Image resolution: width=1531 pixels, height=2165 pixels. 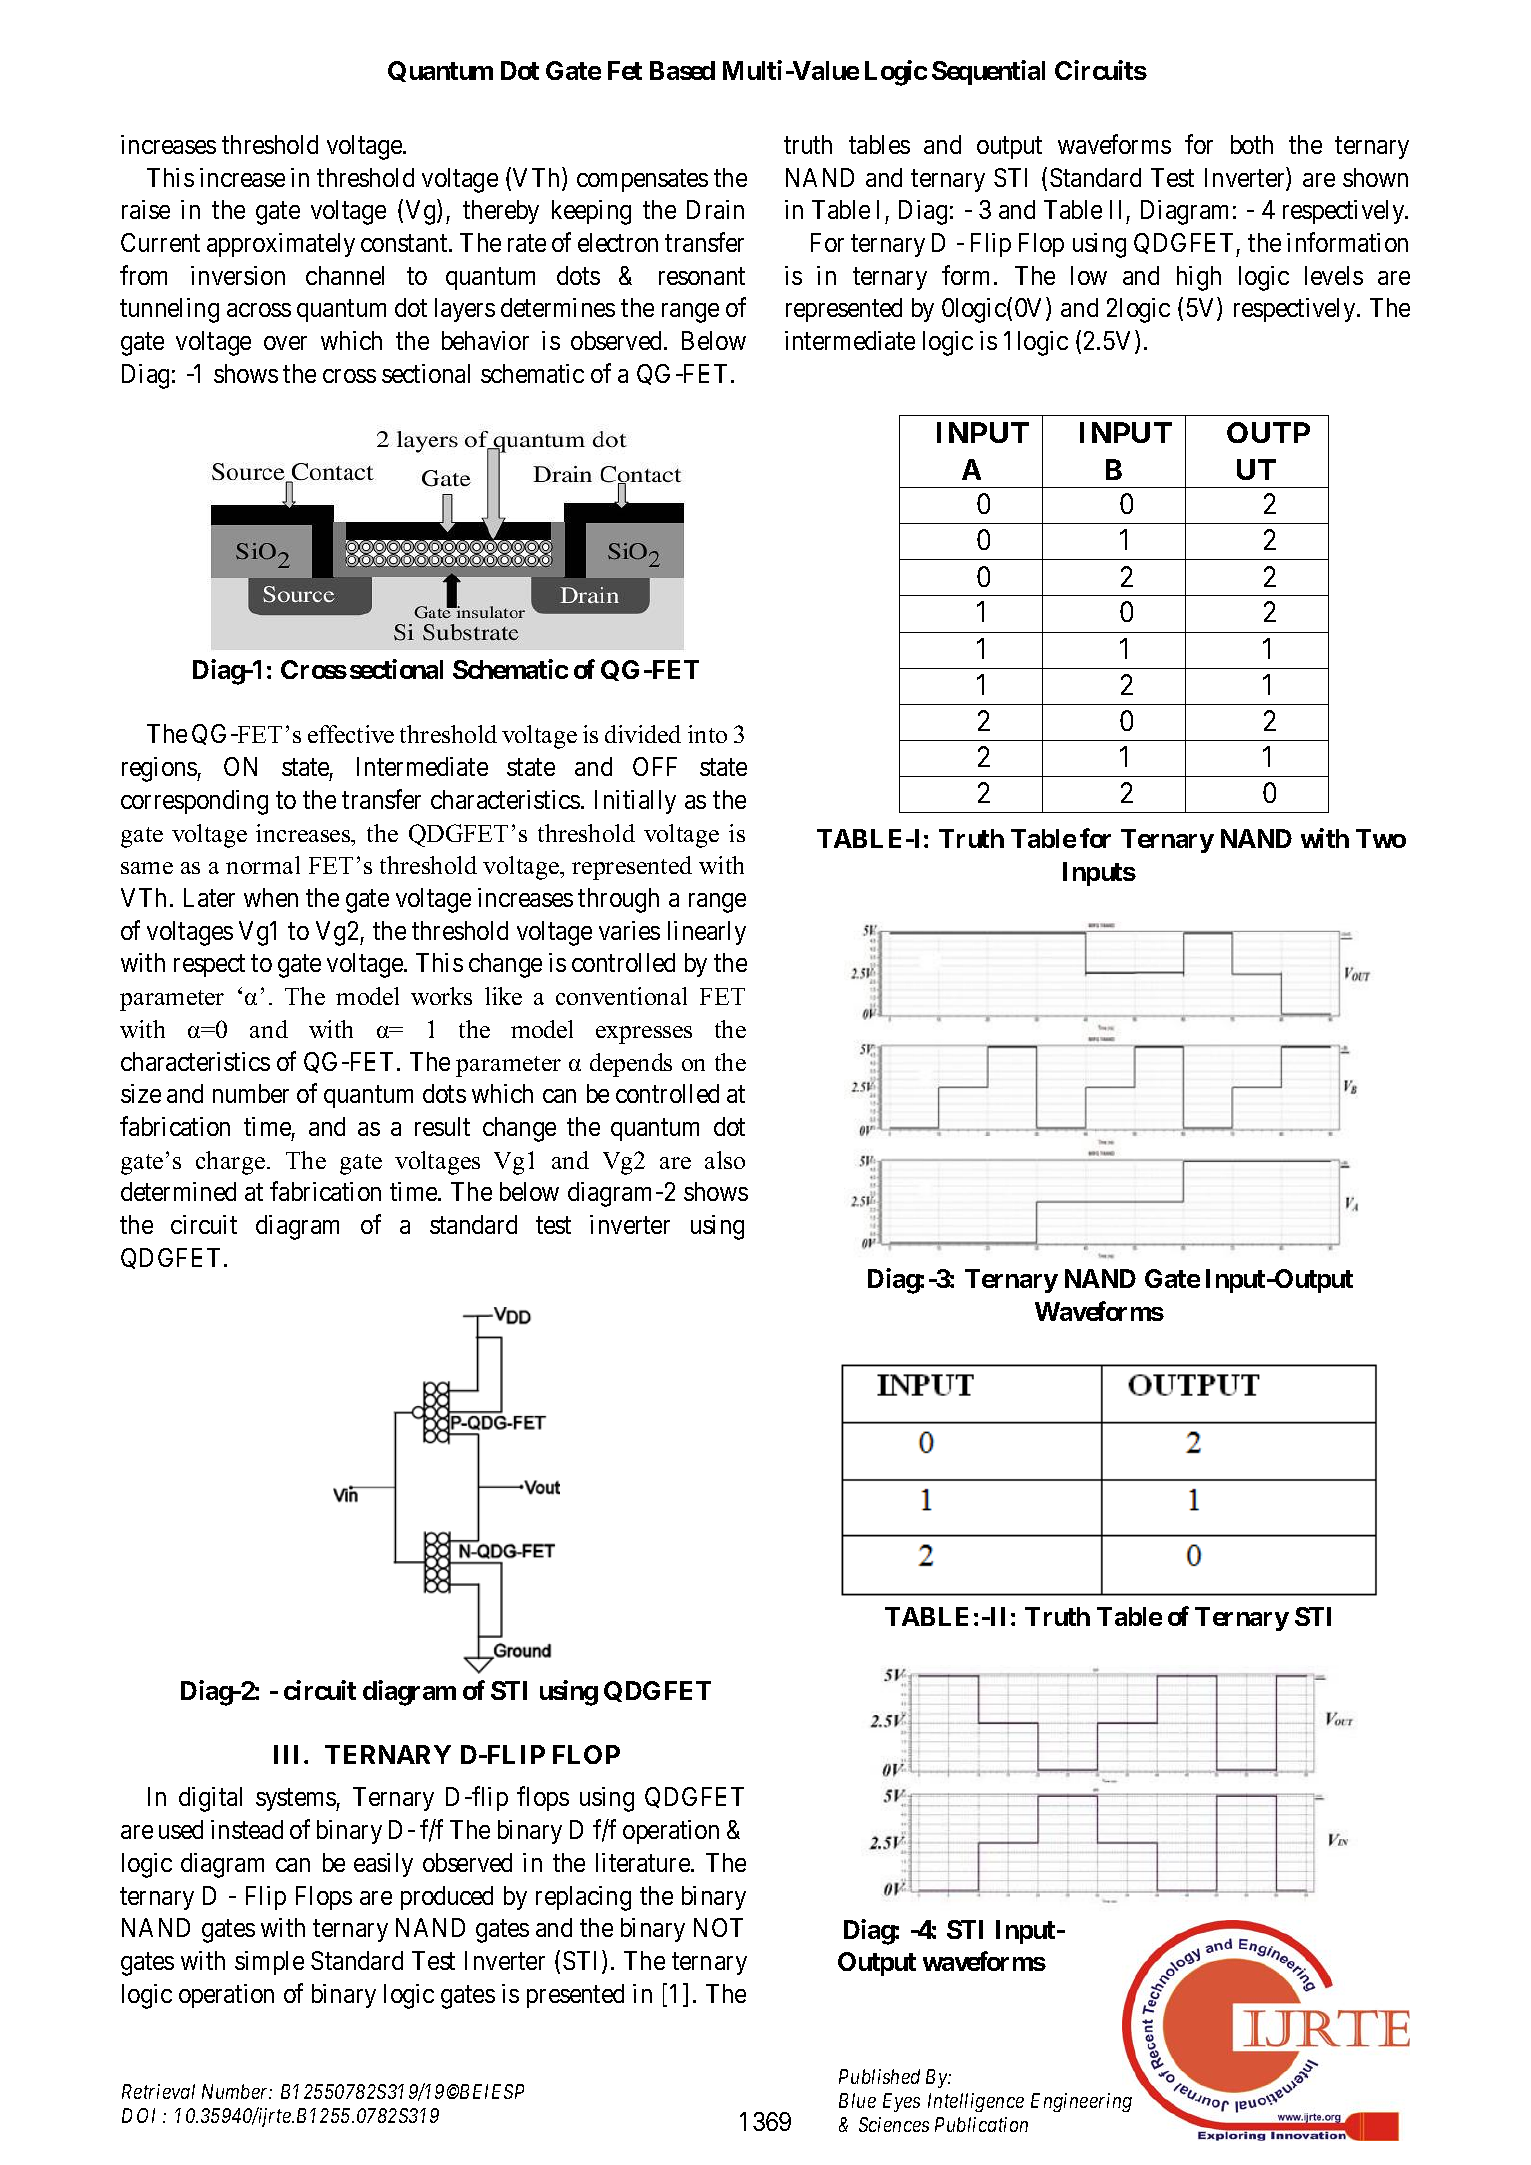 I want to click on III, so click(x=289, y=1754).
